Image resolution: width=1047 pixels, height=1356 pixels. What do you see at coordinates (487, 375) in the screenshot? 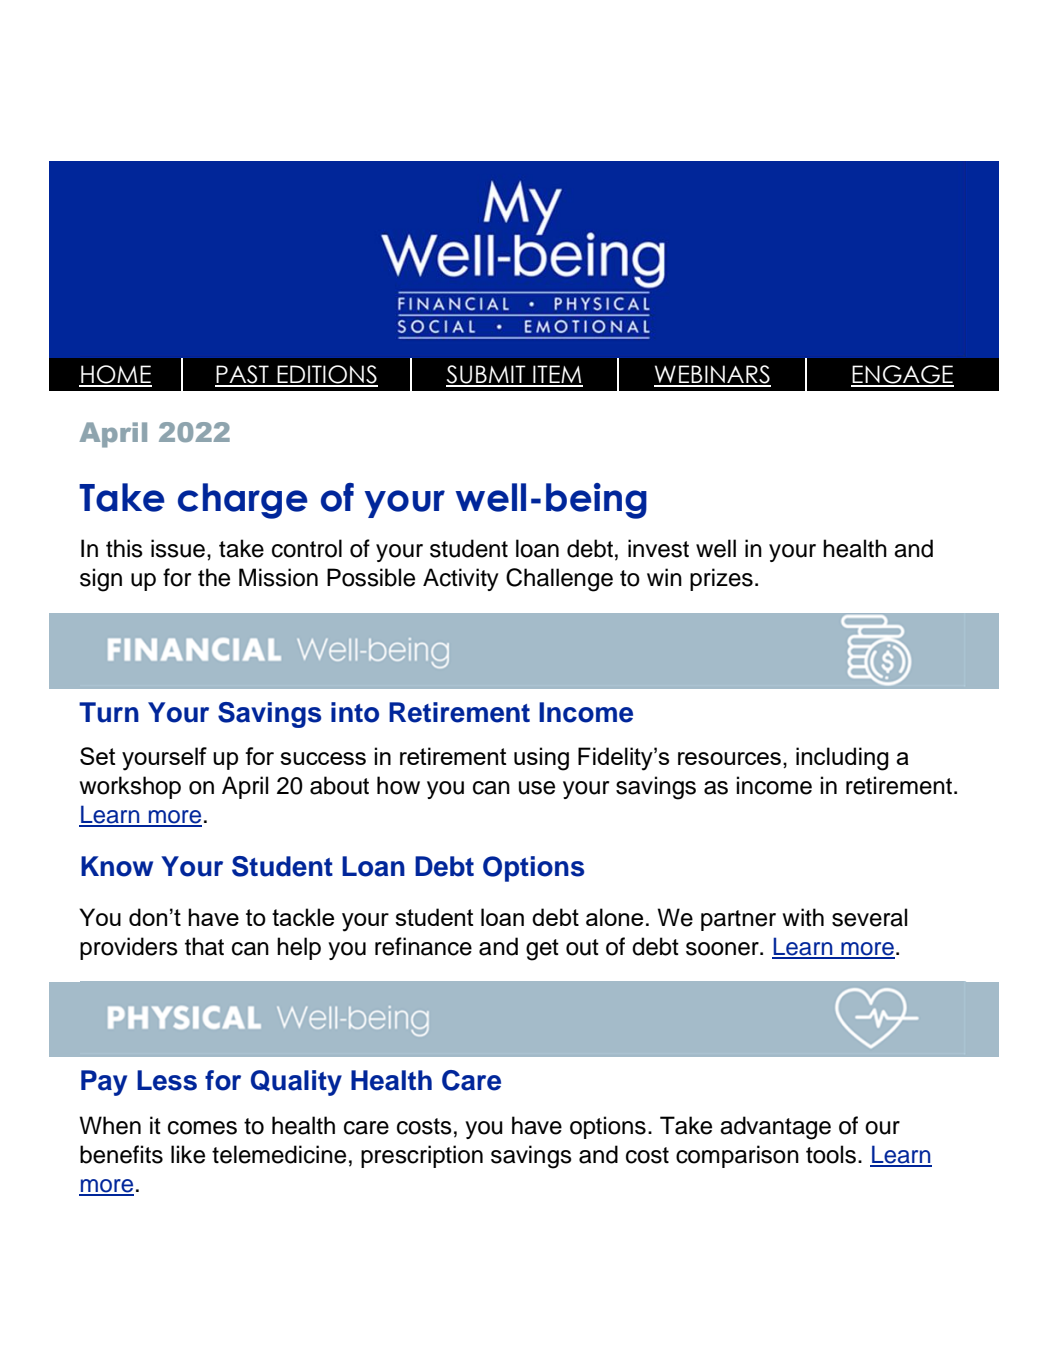
I see `SUBMIT` at bounding box center [487, 375].
